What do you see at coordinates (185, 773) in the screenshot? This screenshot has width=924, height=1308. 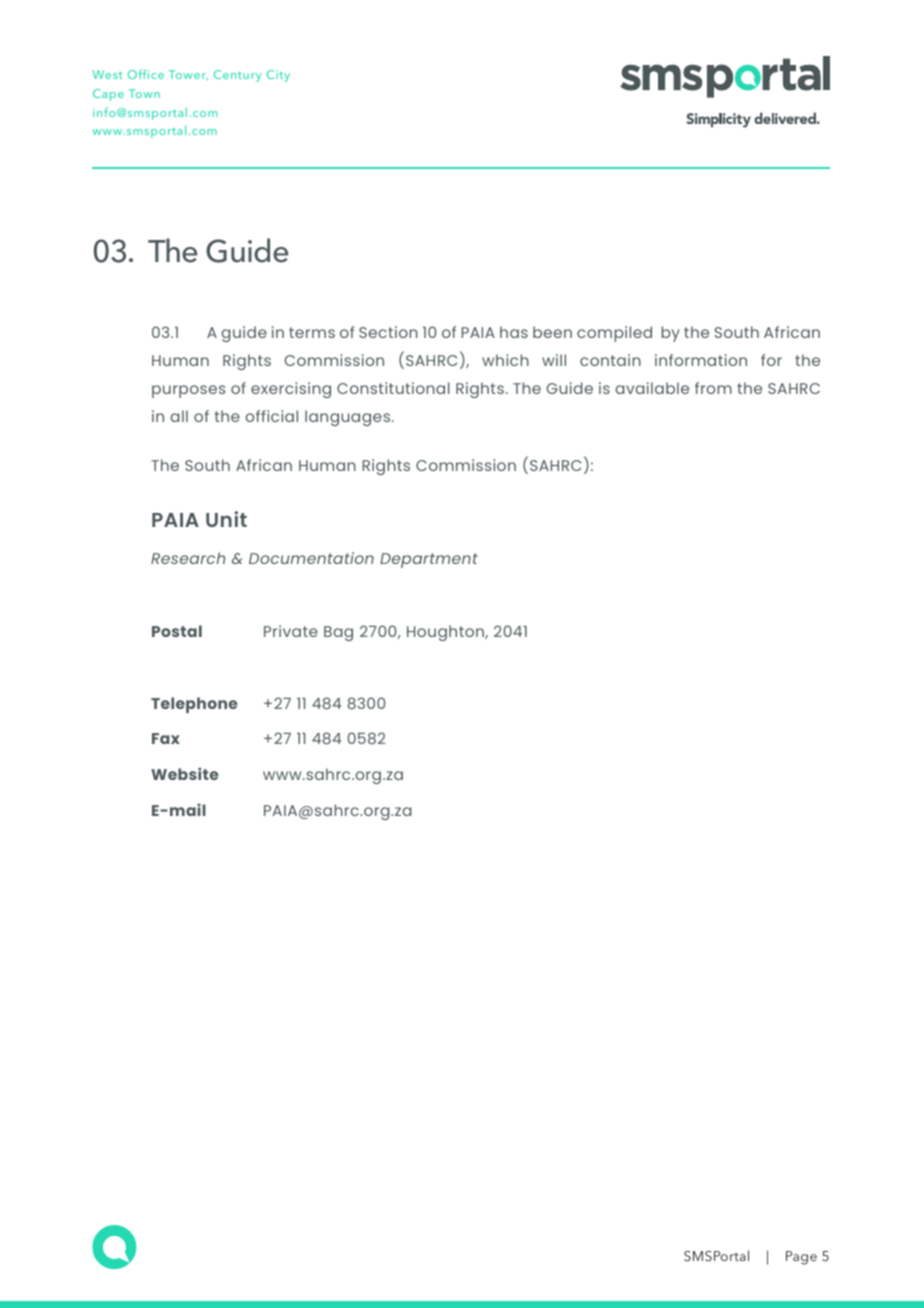 I see `Website` at bounding box center [185, 773].
